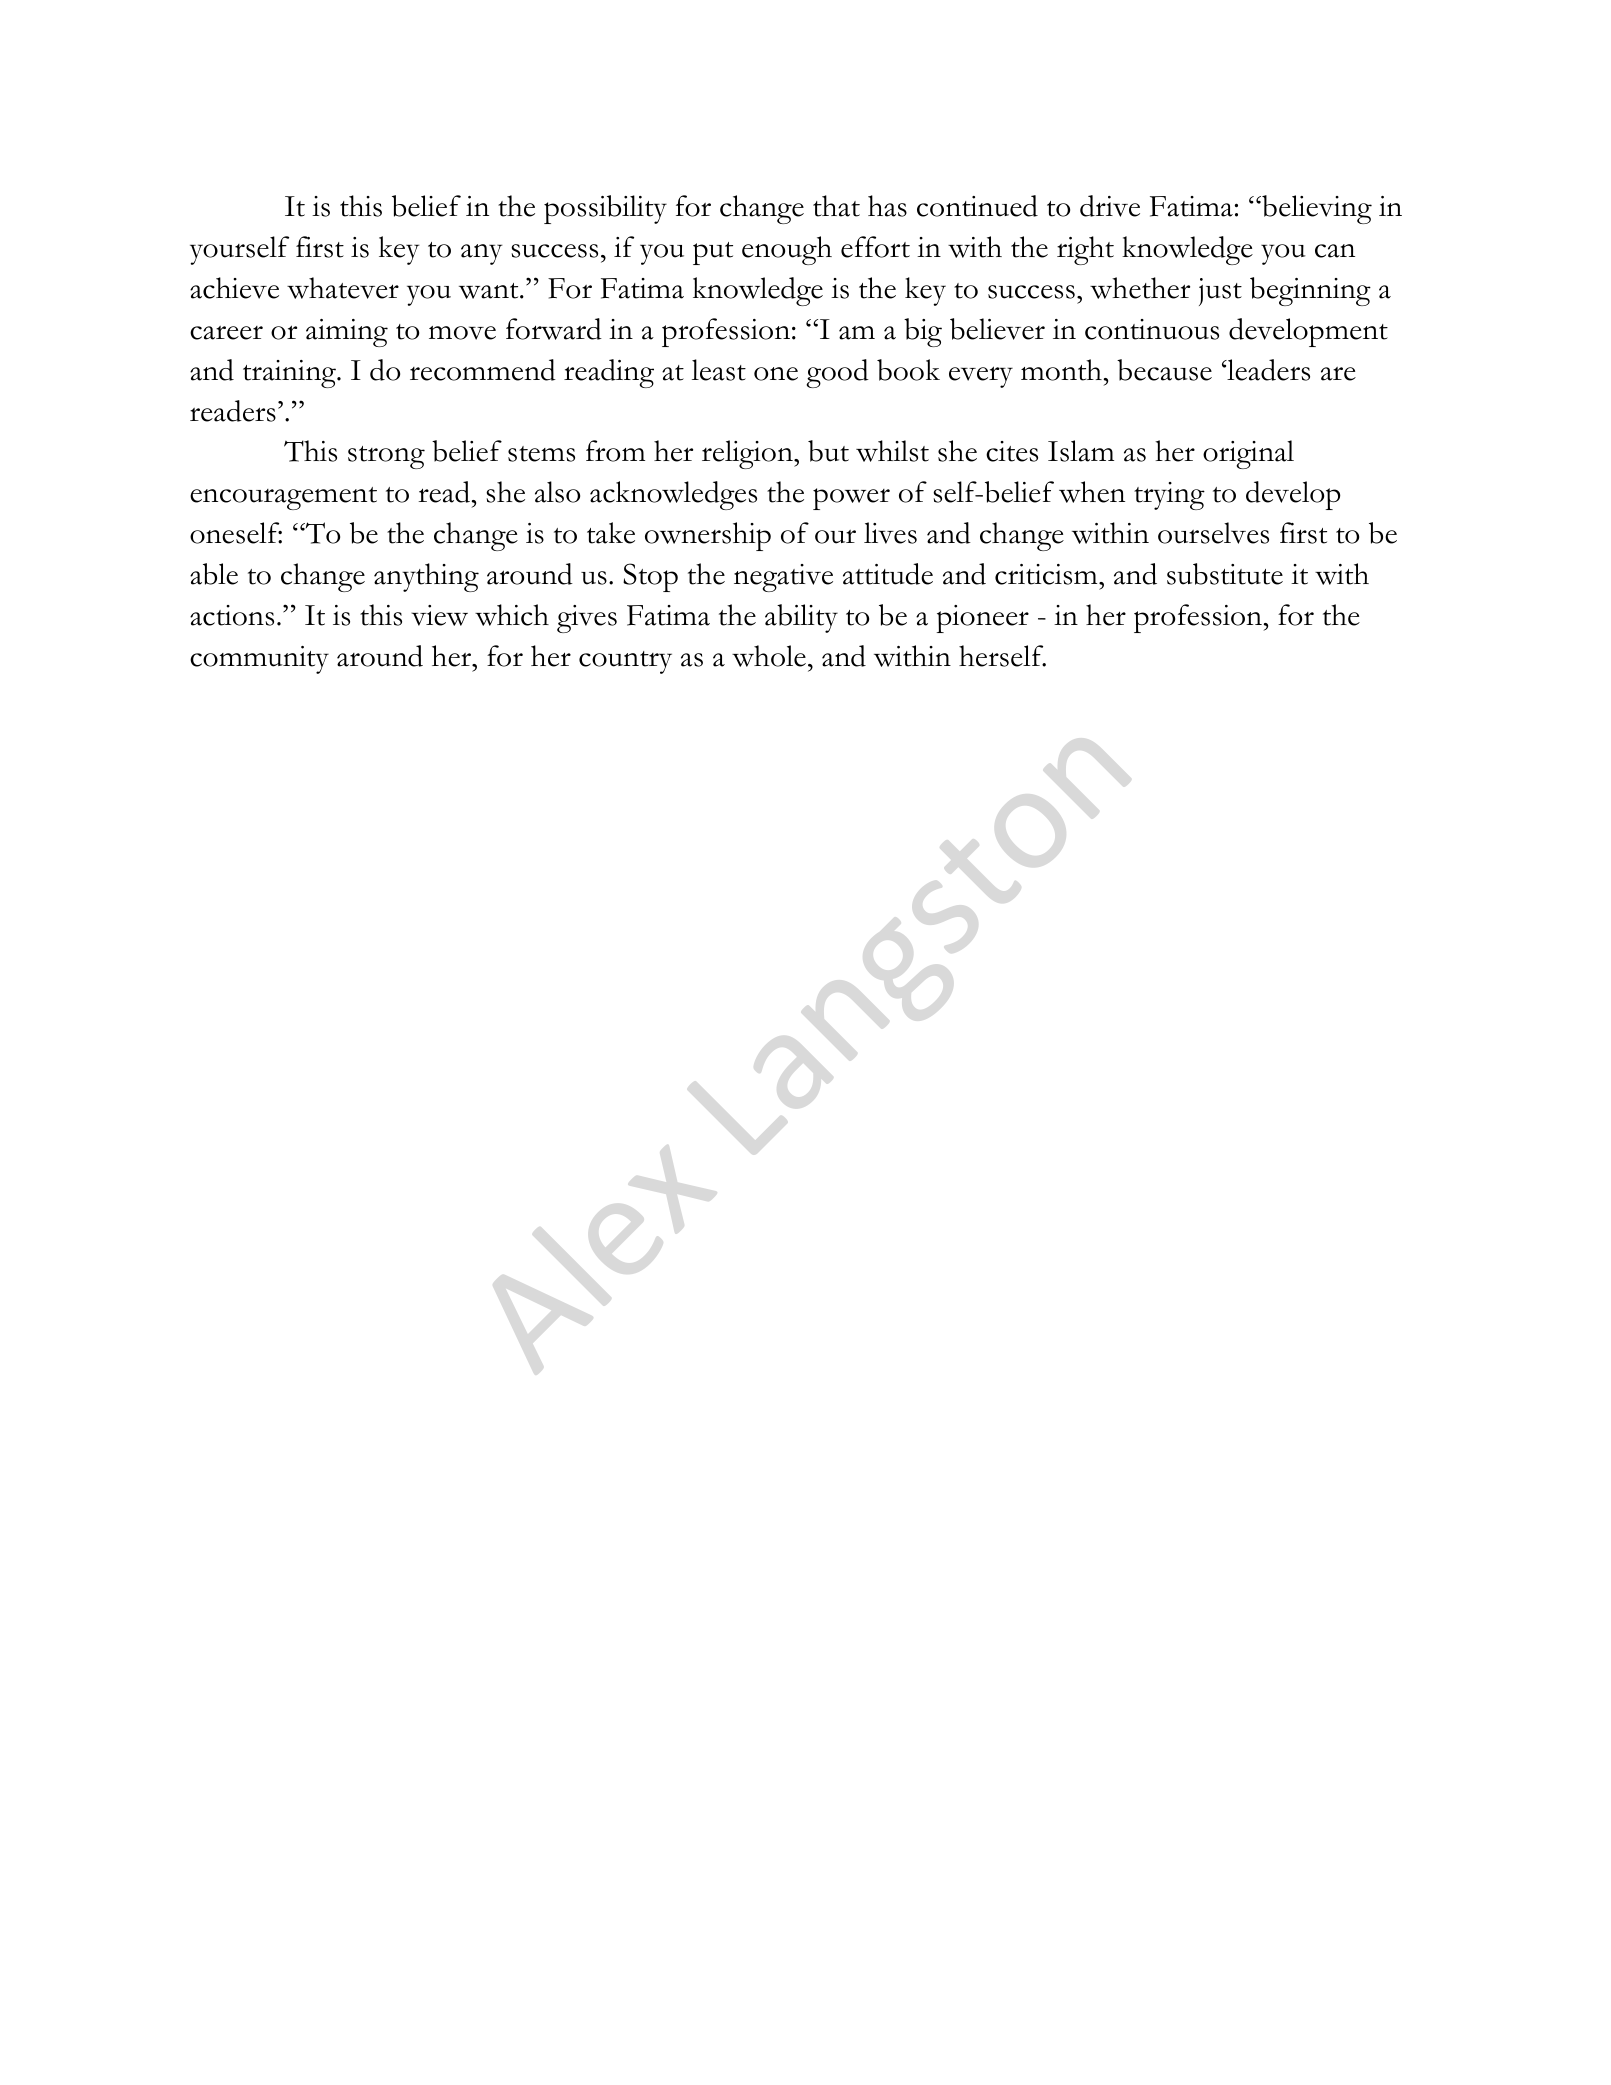  Describe the element at coordinates (769, 656) in the document. I see `whole` at that location.
